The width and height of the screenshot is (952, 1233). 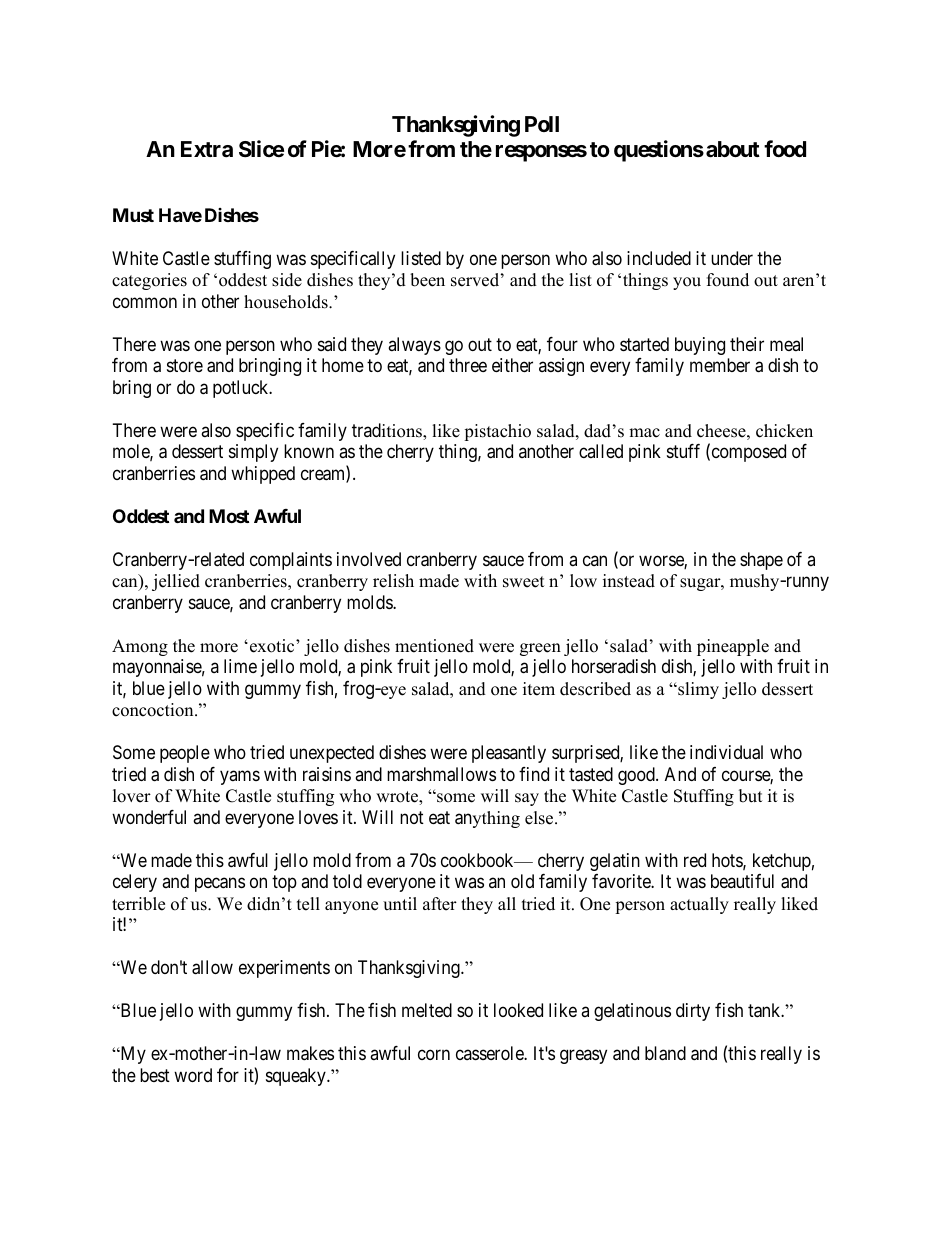 I want to click on member, so click(x=720, y=365).
